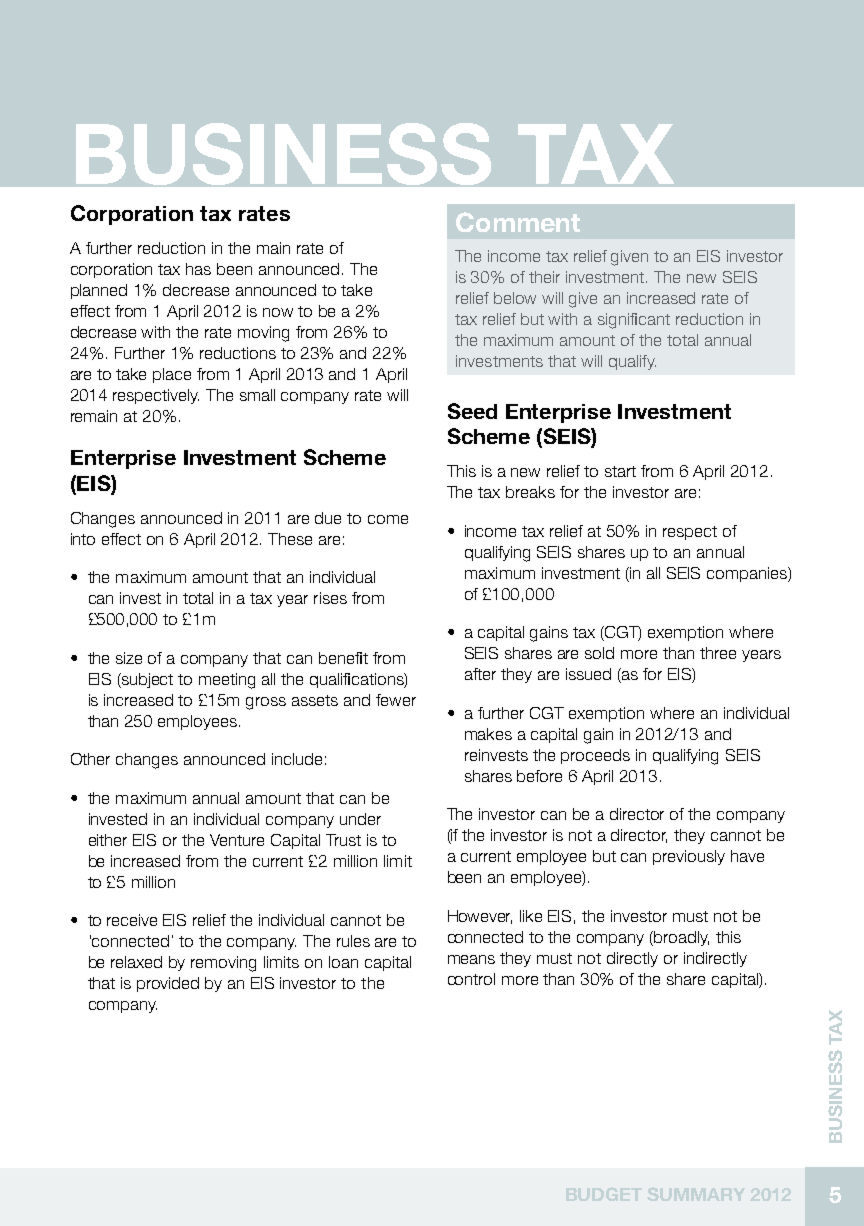  Describe the element at coordinates (136, 962) in the image. I see `relaxed` at that location.
